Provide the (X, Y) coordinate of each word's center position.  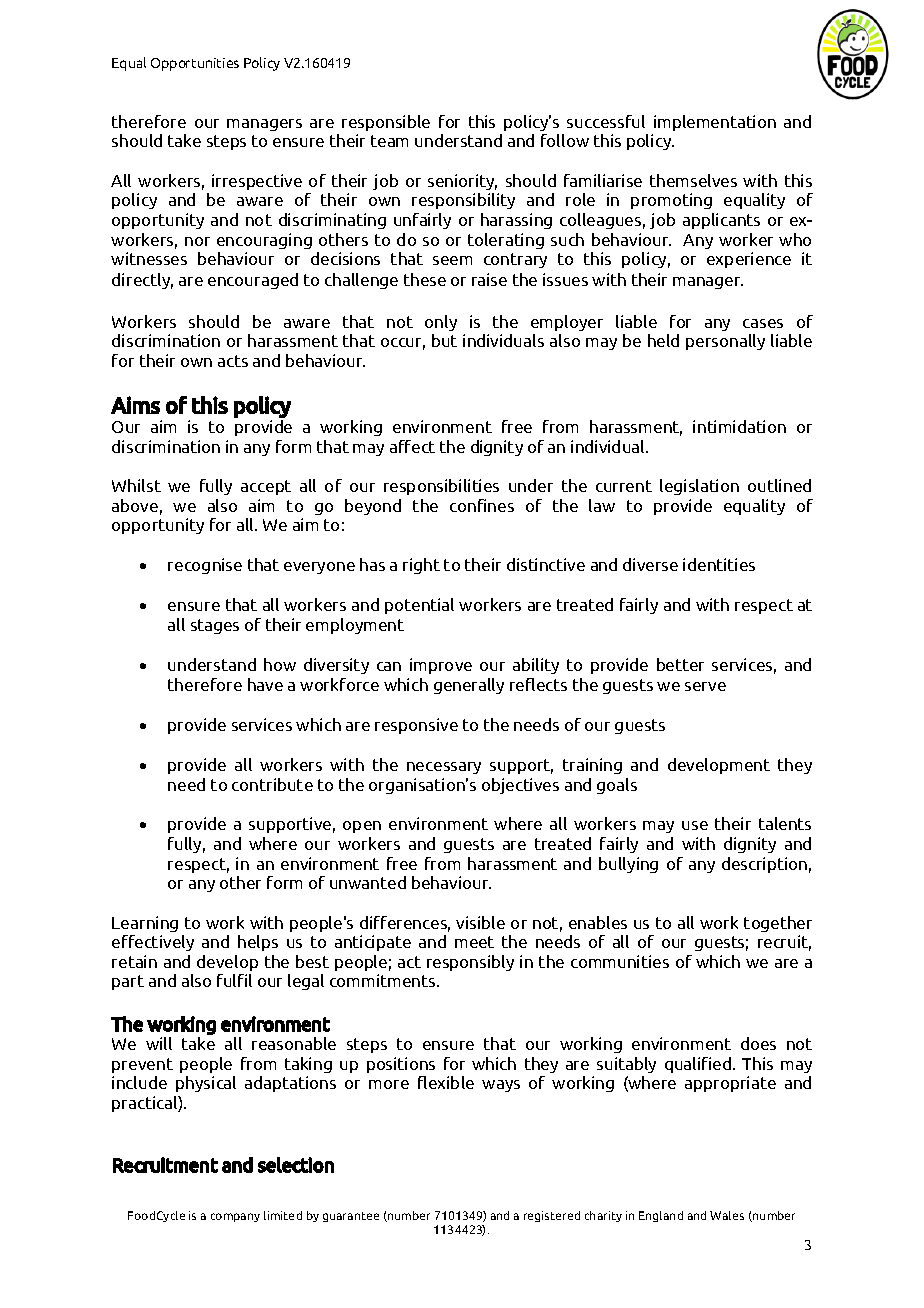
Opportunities (195, 64)
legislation (699, 487)
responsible (386, 123)
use (695, 825)
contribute (272, 784)
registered (552, 1216)
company (235, 1217)
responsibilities (441, 487)
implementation (715, 123)
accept (266, 487)
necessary (444, 768)
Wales (727, 1215)
